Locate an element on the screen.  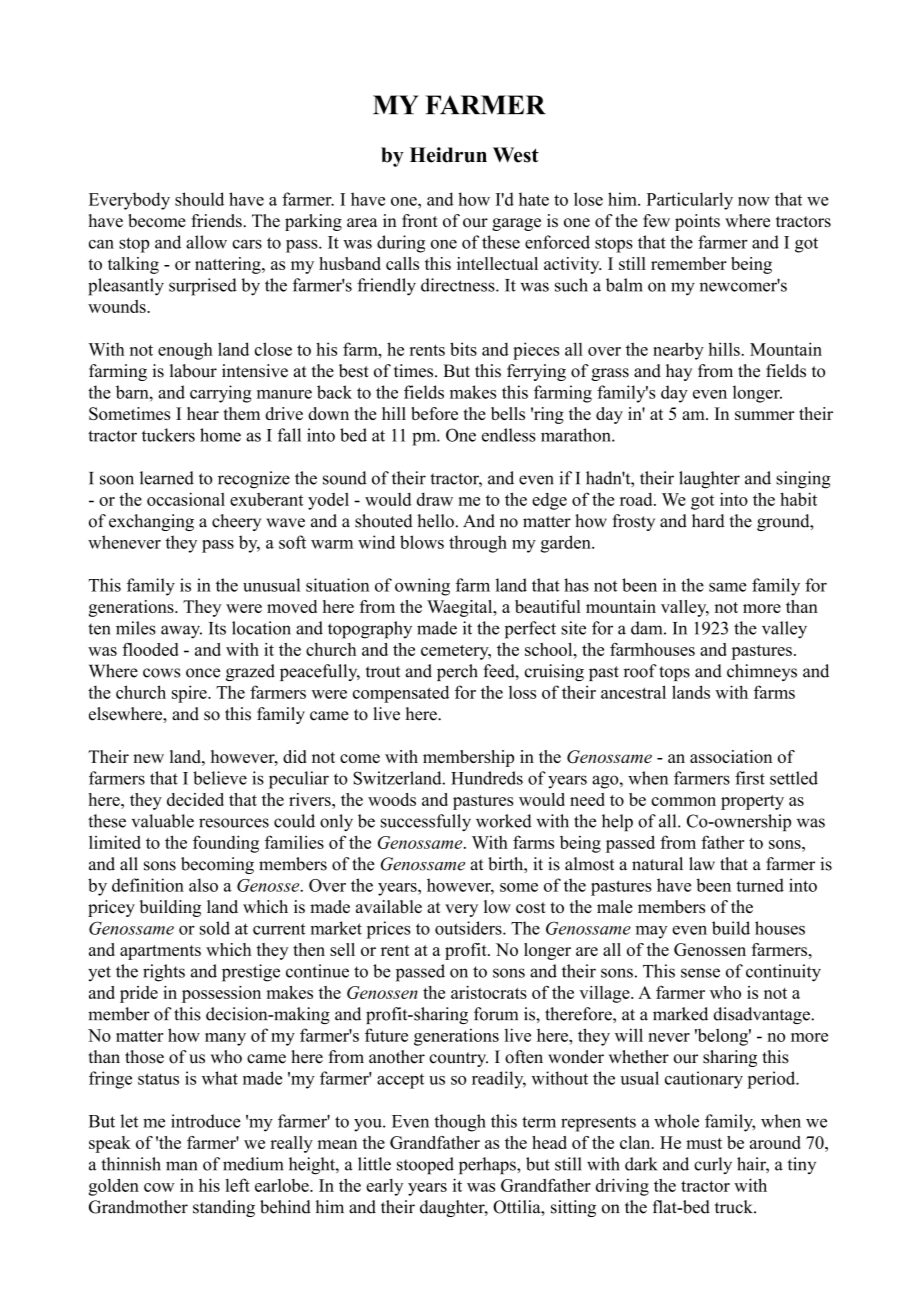
front is located at coordinates (420, 221).
